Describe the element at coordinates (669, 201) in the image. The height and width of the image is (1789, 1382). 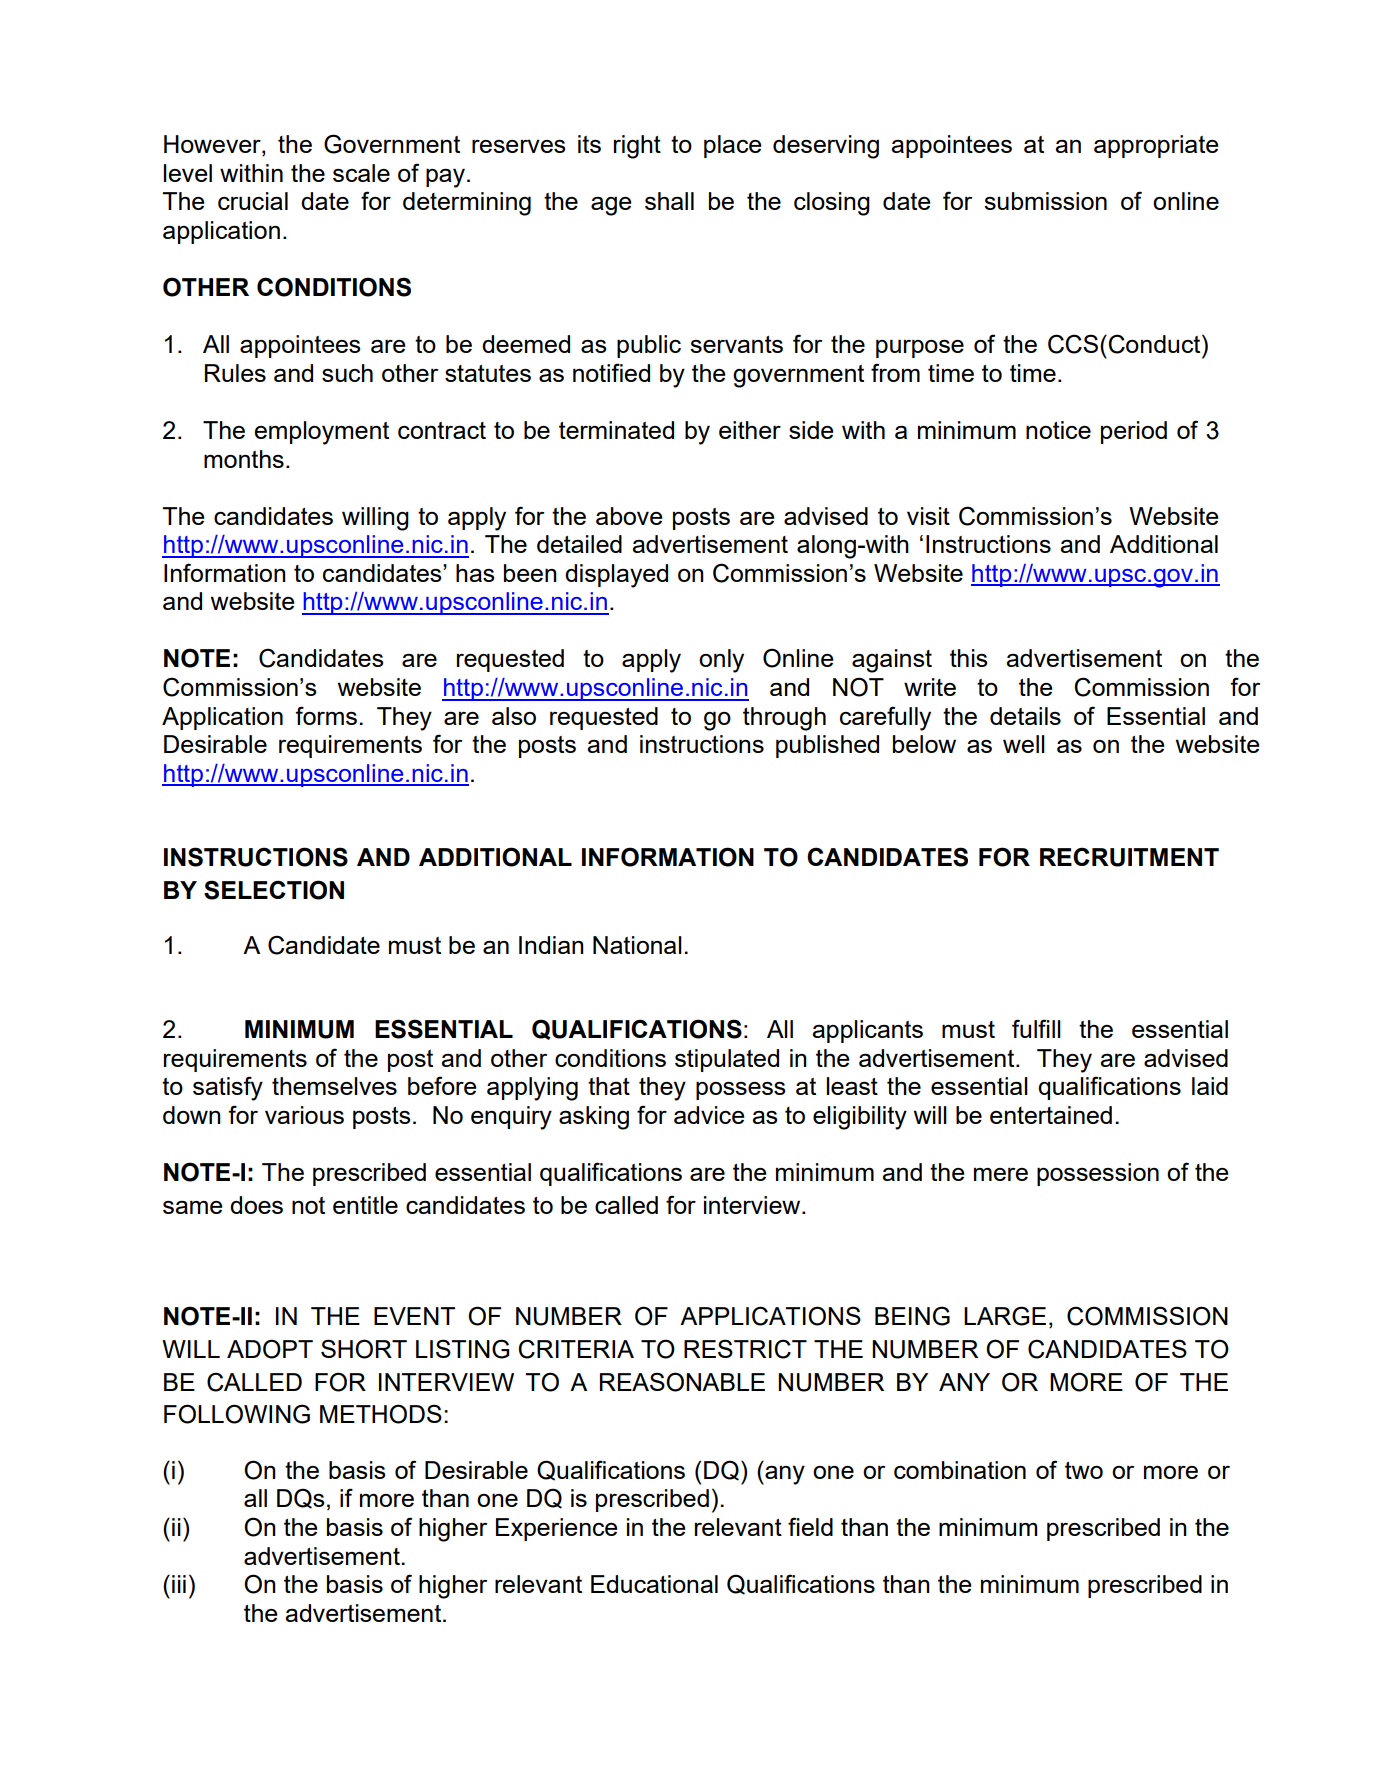
I see `shall` at that location.
